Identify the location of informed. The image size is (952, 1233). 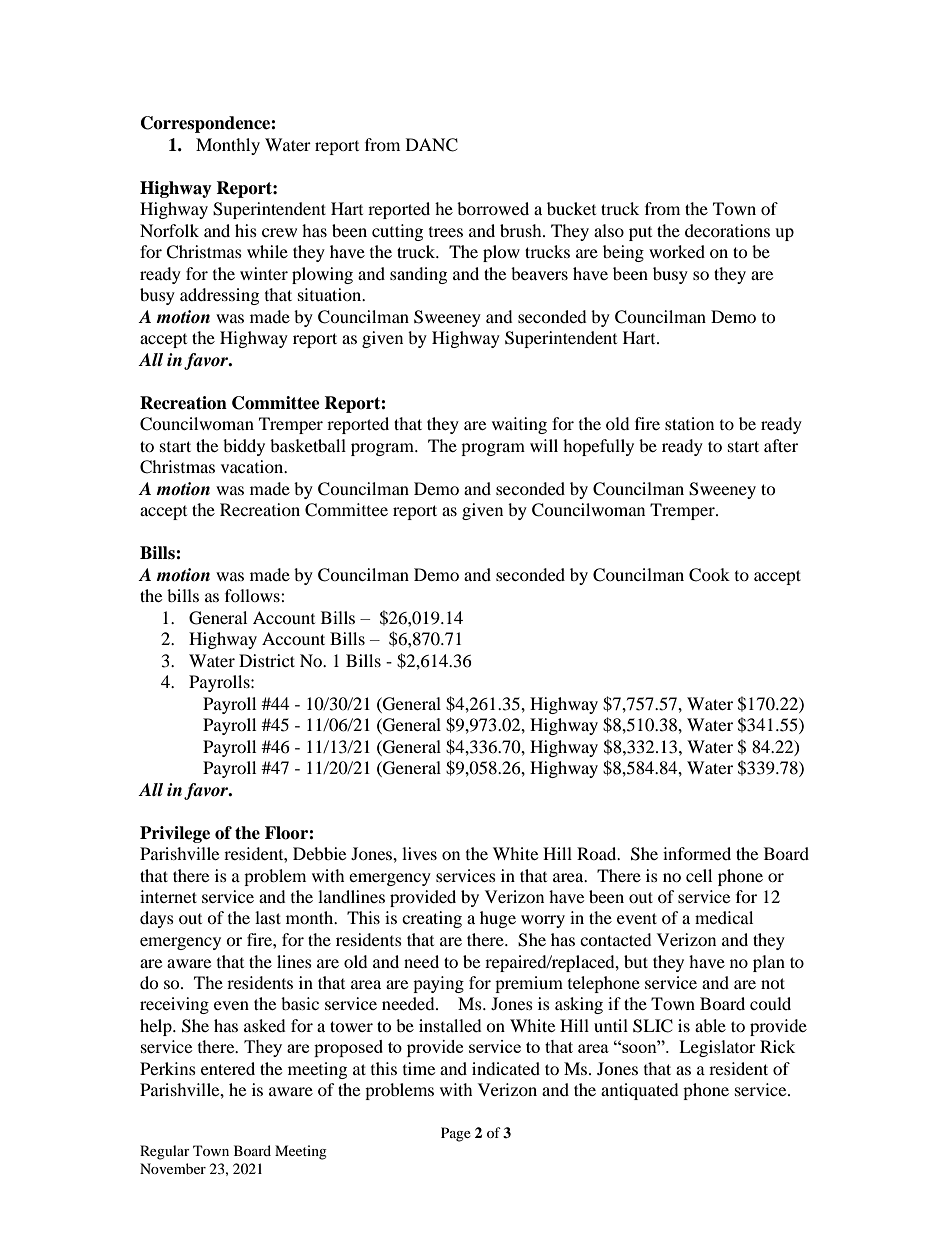
(697, 853).
